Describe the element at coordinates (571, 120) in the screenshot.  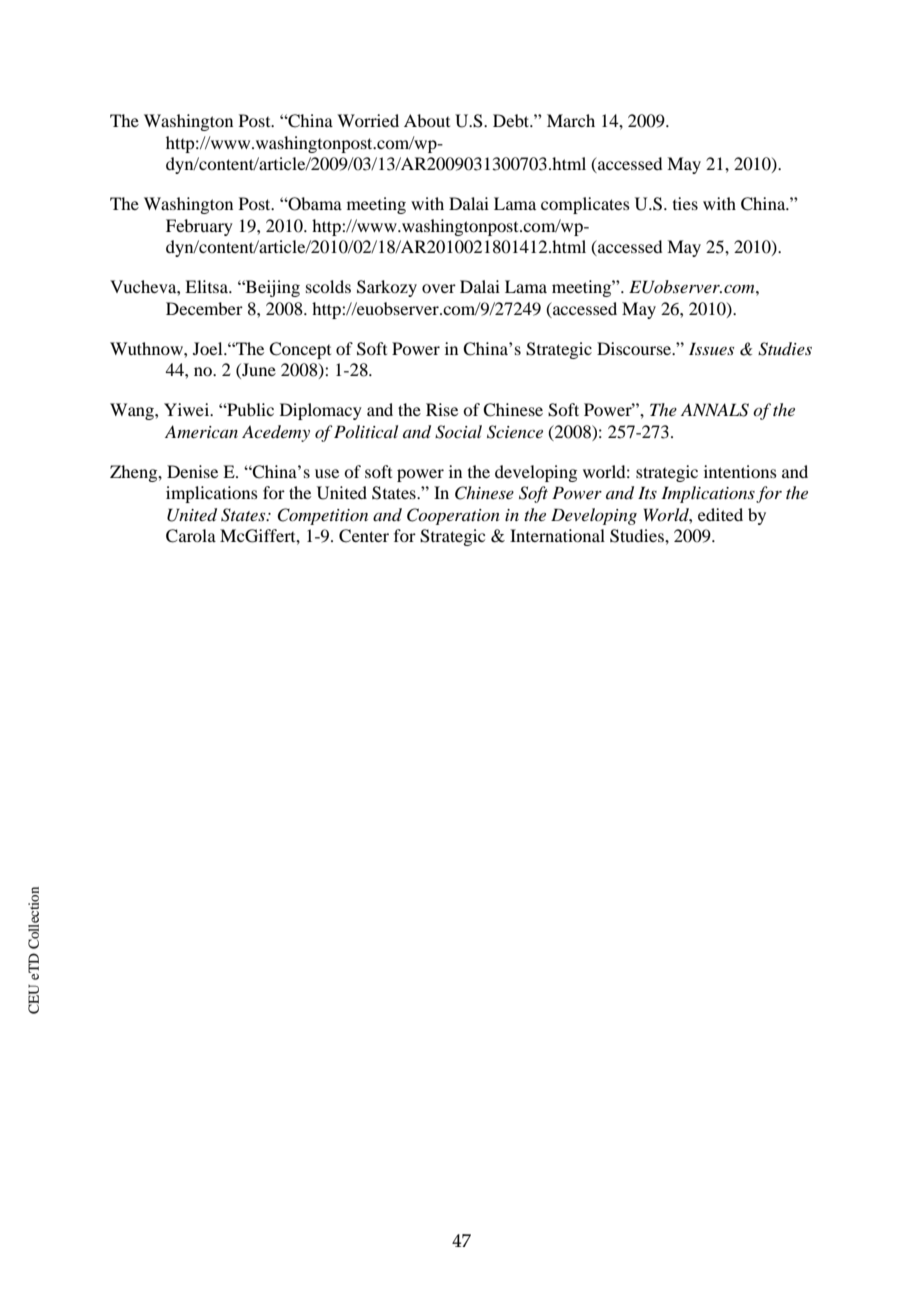
I see `March` at that location.
